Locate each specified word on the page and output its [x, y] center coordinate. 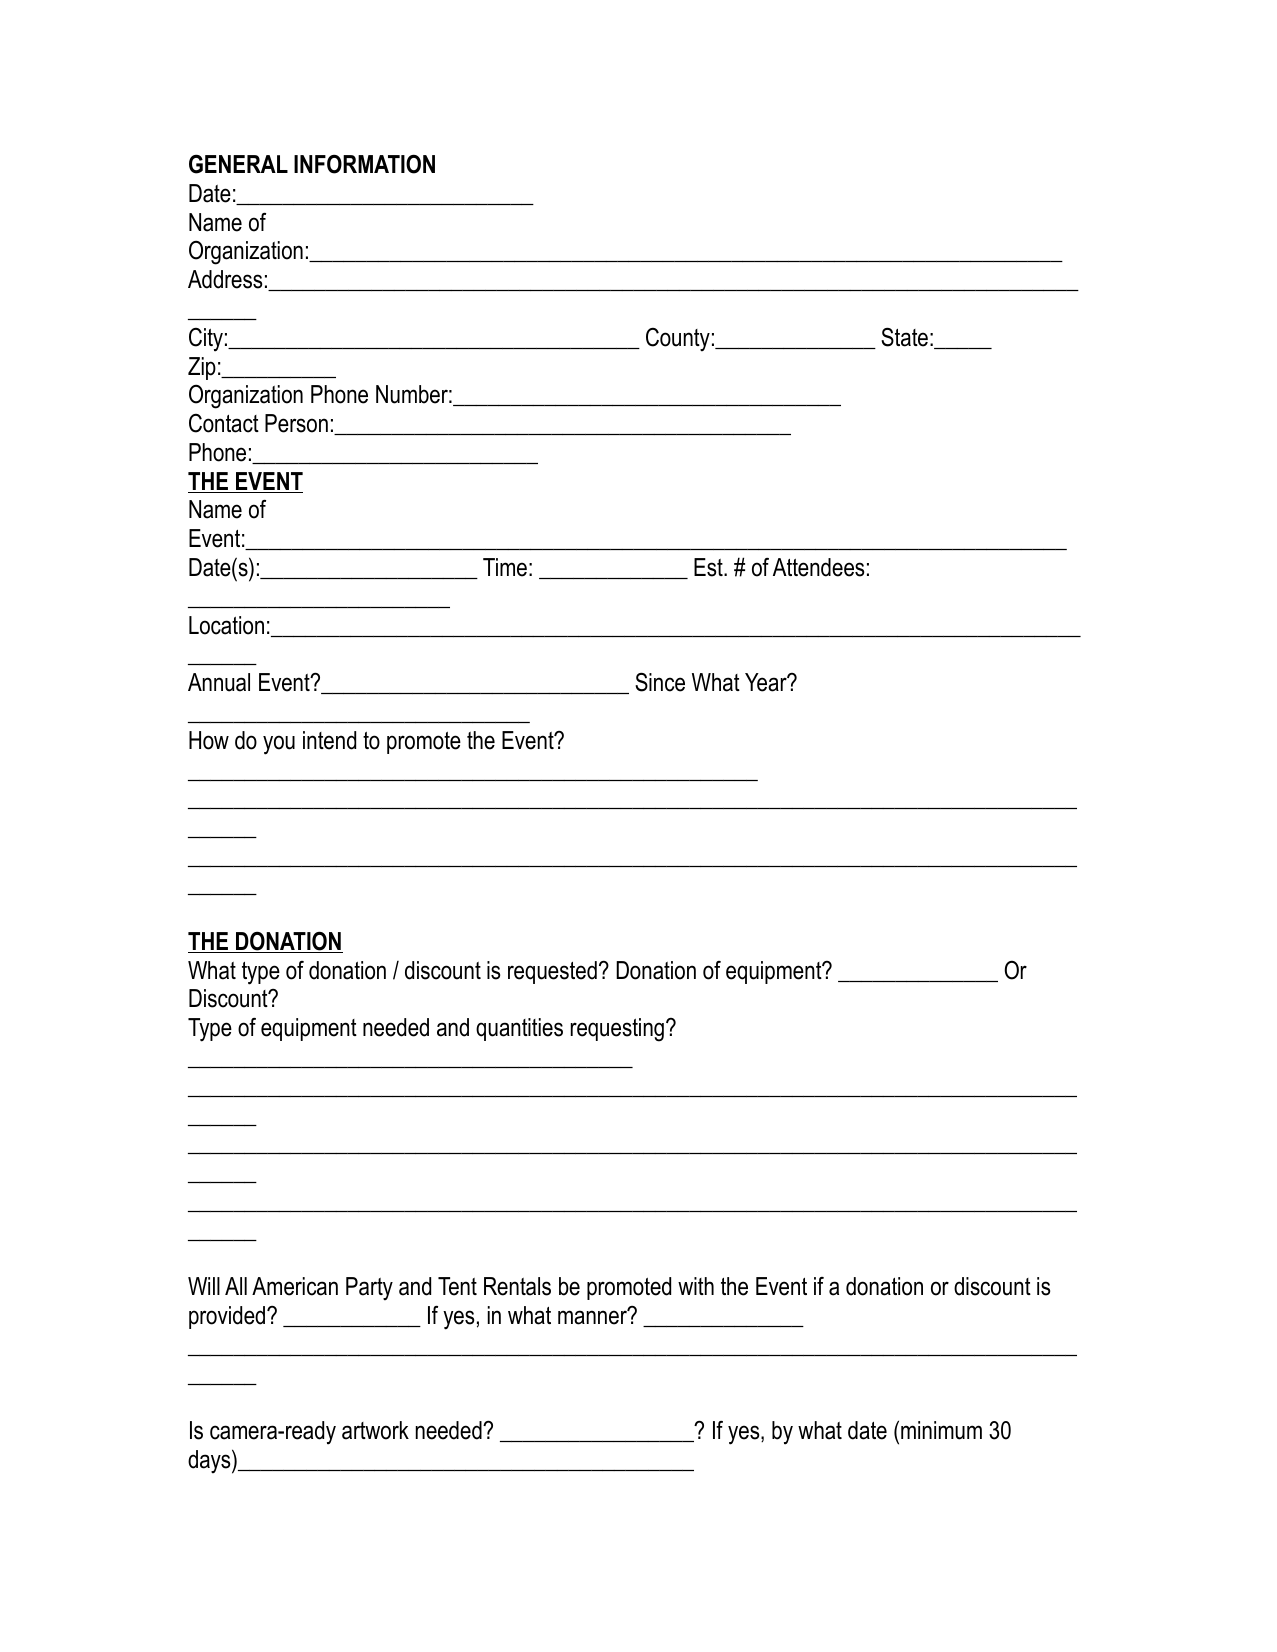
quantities [519, 1029]
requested [552, 972]
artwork [375, 1430]
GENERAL [238, 164]
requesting [617, 1030]
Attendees [818, 567]
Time [505, 567]
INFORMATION [364, 164]
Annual [219, 682]
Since [660, 682]
